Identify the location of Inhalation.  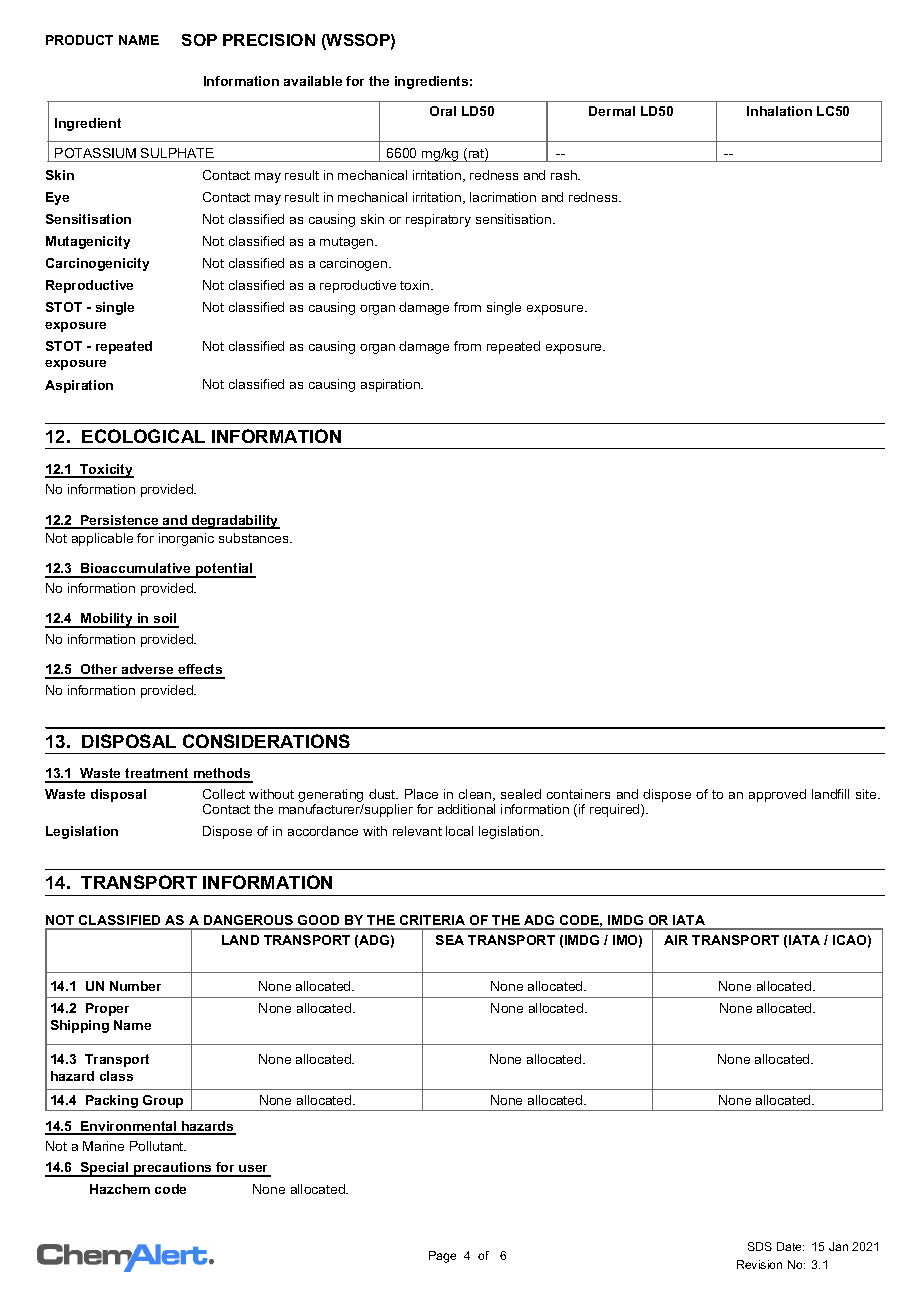
(779, 111).
